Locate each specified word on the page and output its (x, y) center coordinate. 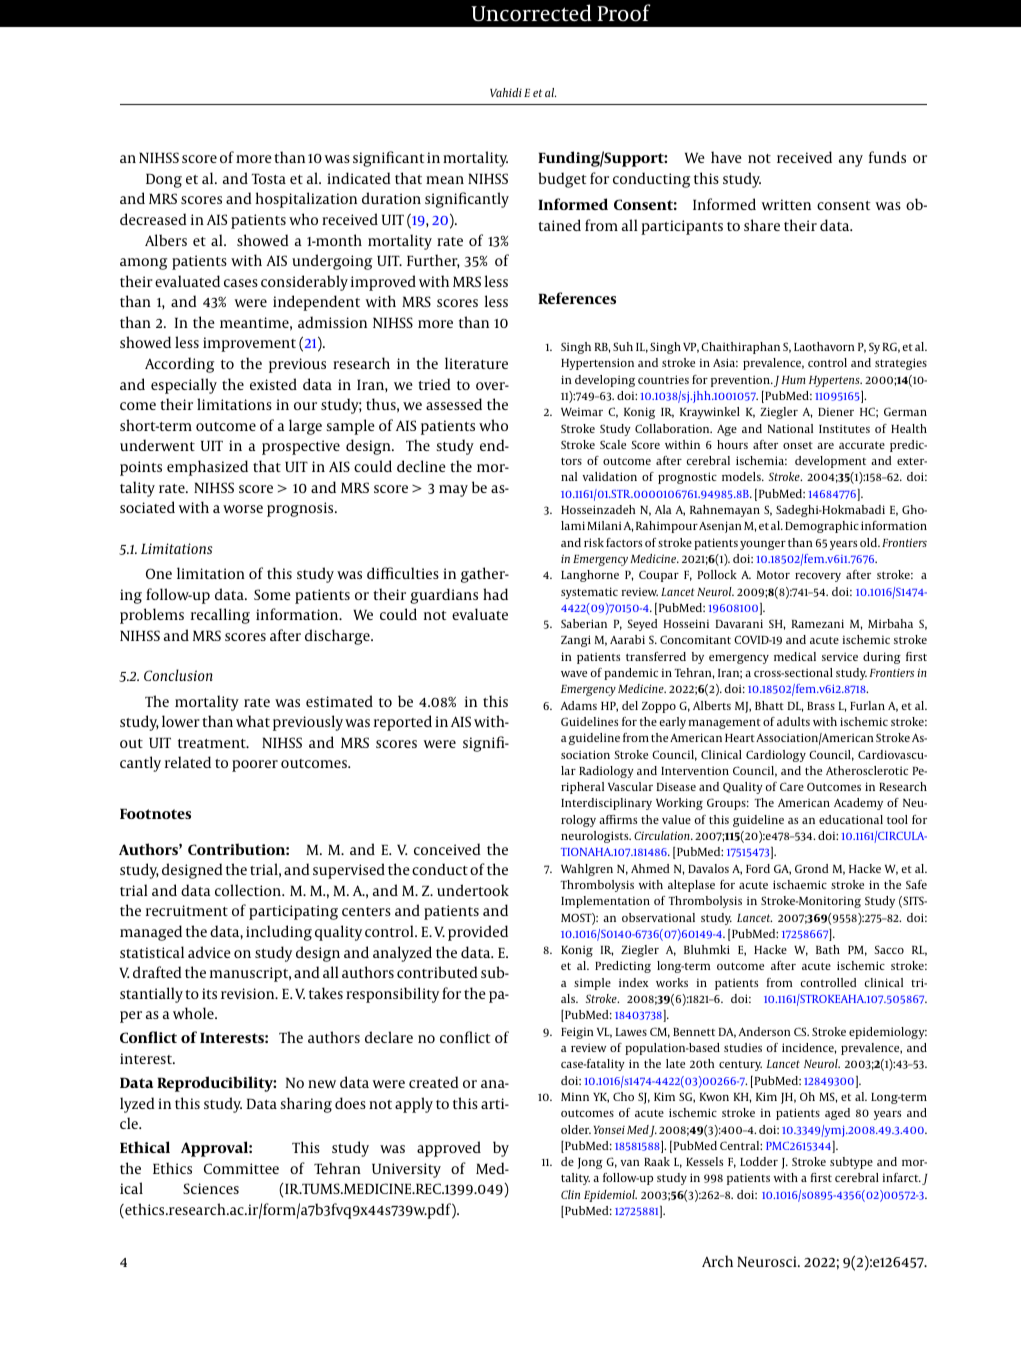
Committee (241, 1168)
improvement (249, 344)
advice (209, 952)
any (851, 161)
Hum (793, 380)
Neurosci (768, 1261)
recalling (220, 616)
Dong (164, 180)
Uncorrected (531, 13)
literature (476, 363)
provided (478, 933)
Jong (590, 1163)
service (840, 656)
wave (574, 674)
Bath (828, 949)
